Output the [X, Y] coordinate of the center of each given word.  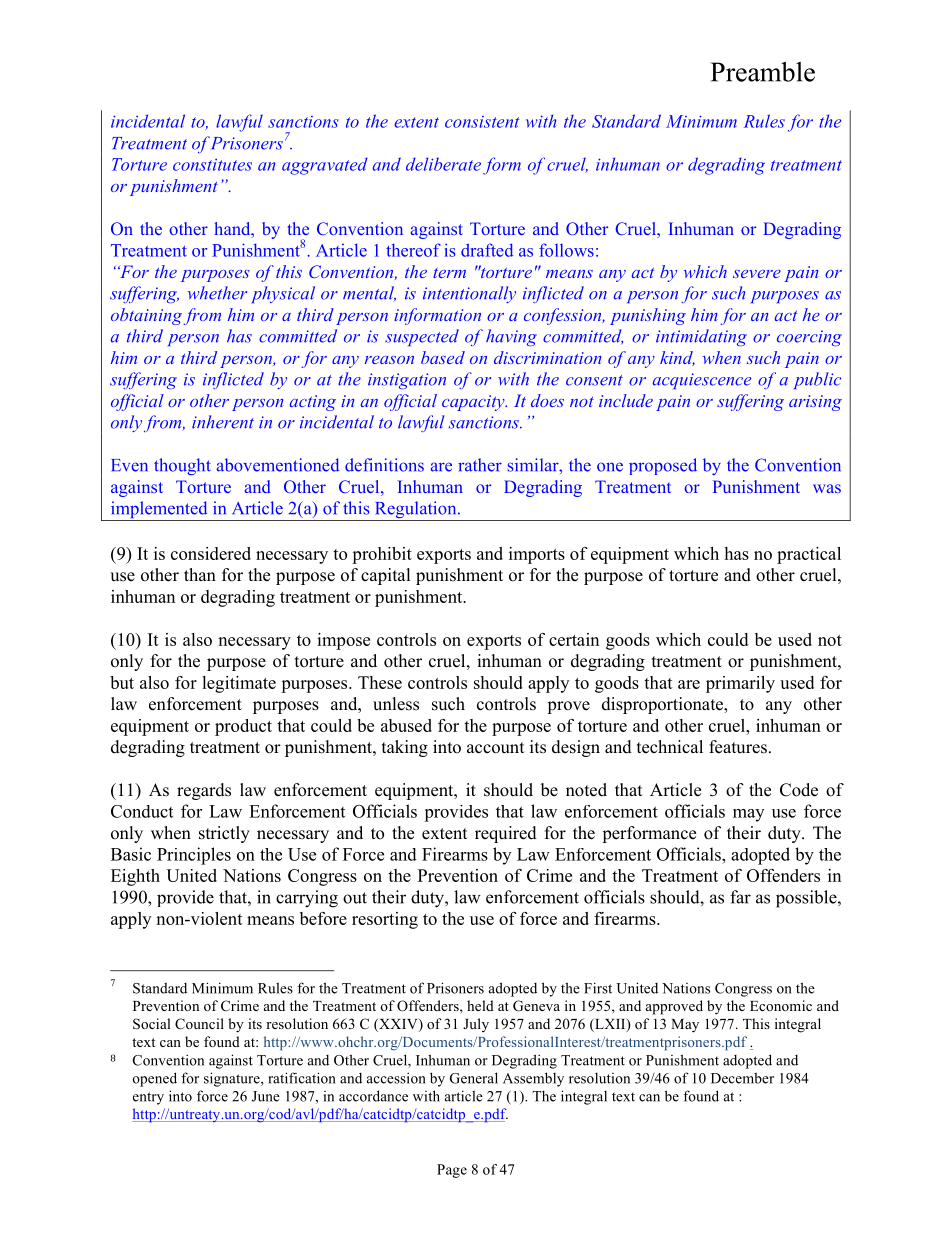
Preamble [763, 72]
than [200, 574]
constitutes [212, 165]
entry [148, 1098]
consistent [482, 122]
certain [574, 639]
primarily [740, 684]
